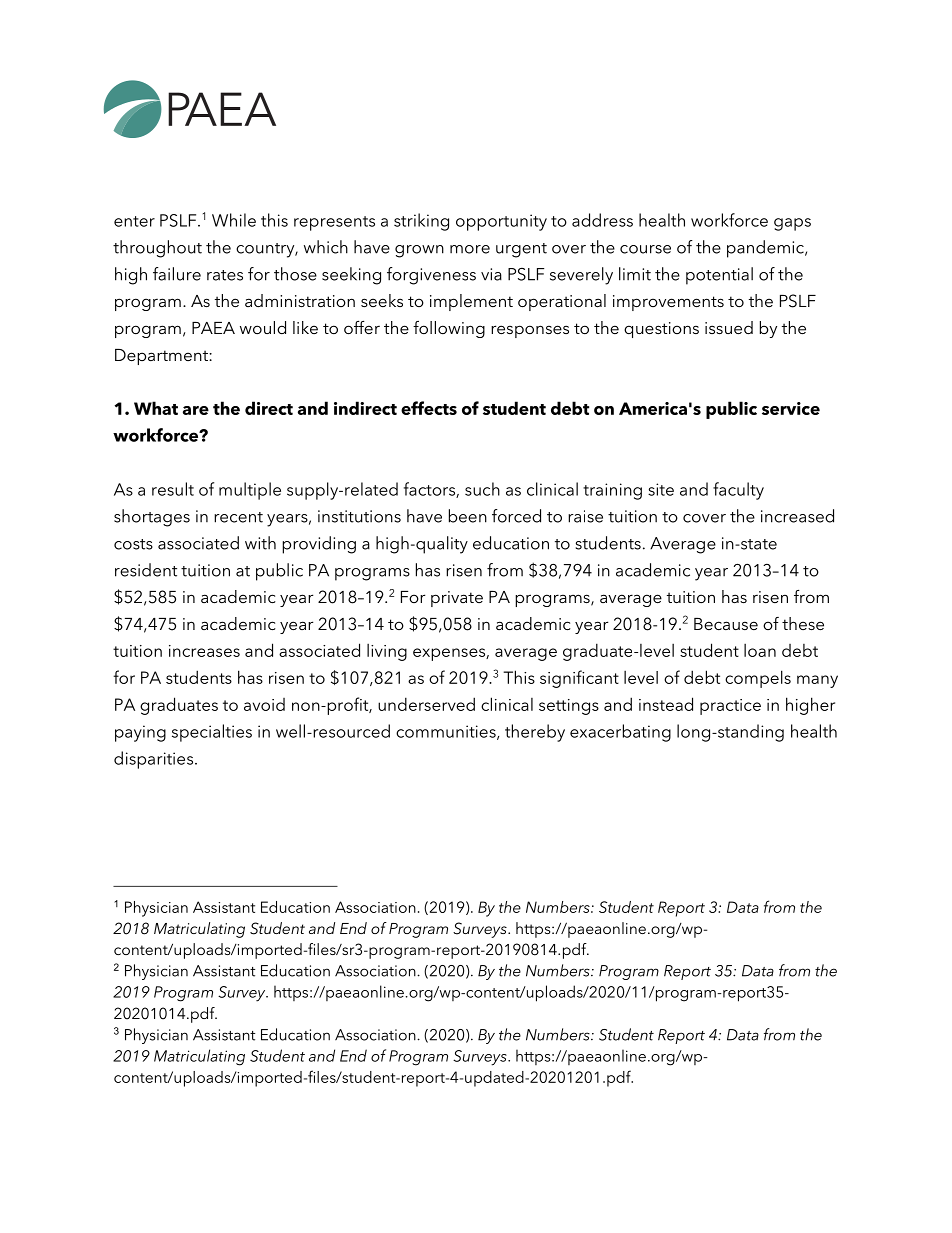 The width and height of the screenshot is (952, 1233). What do you see at coordinates (482, 489) in the screenshot?
I see `such` at bounding box center [482, 489].
